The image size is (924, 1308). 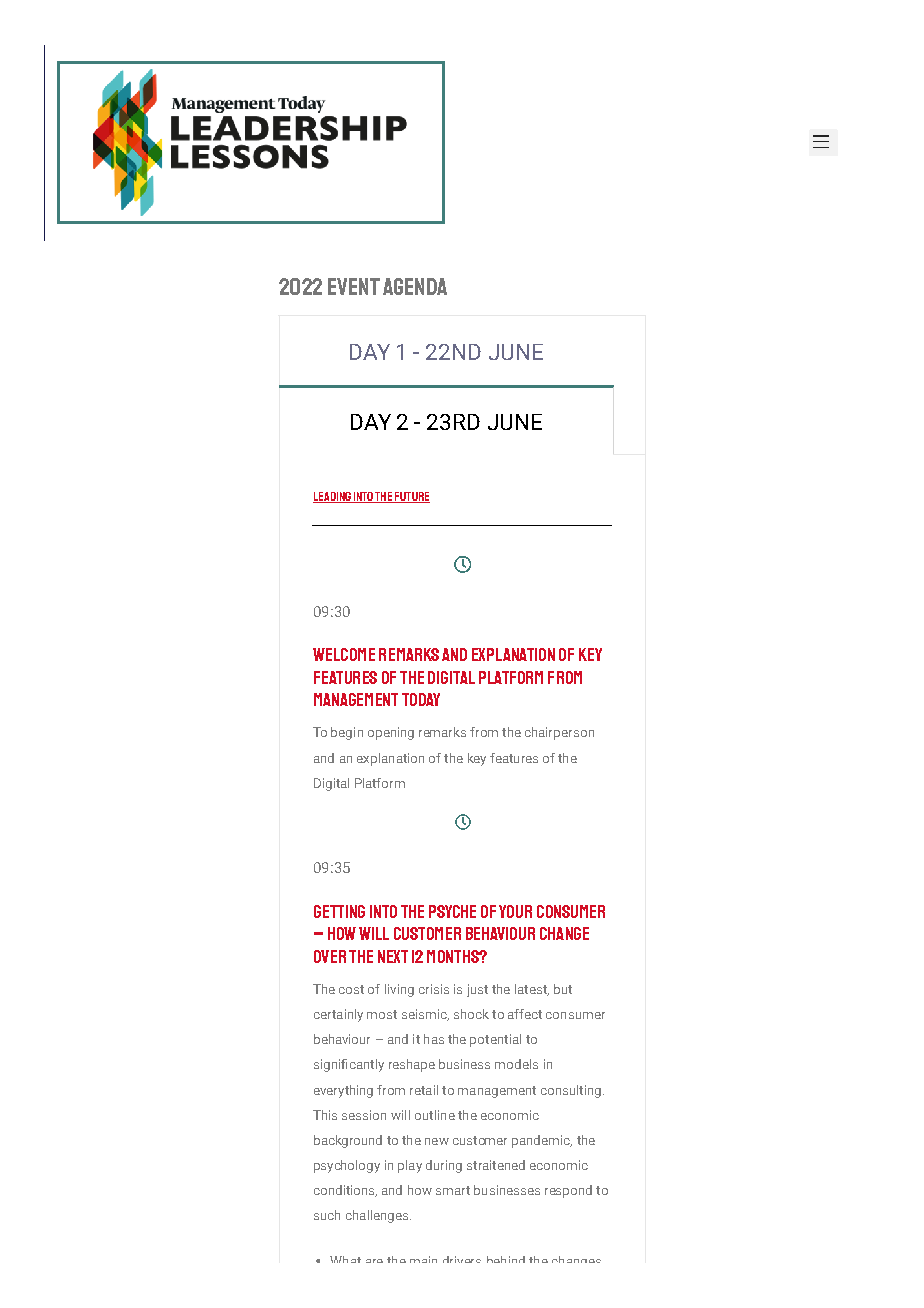 I want to click on agenda, so click(x=415, y=286).
